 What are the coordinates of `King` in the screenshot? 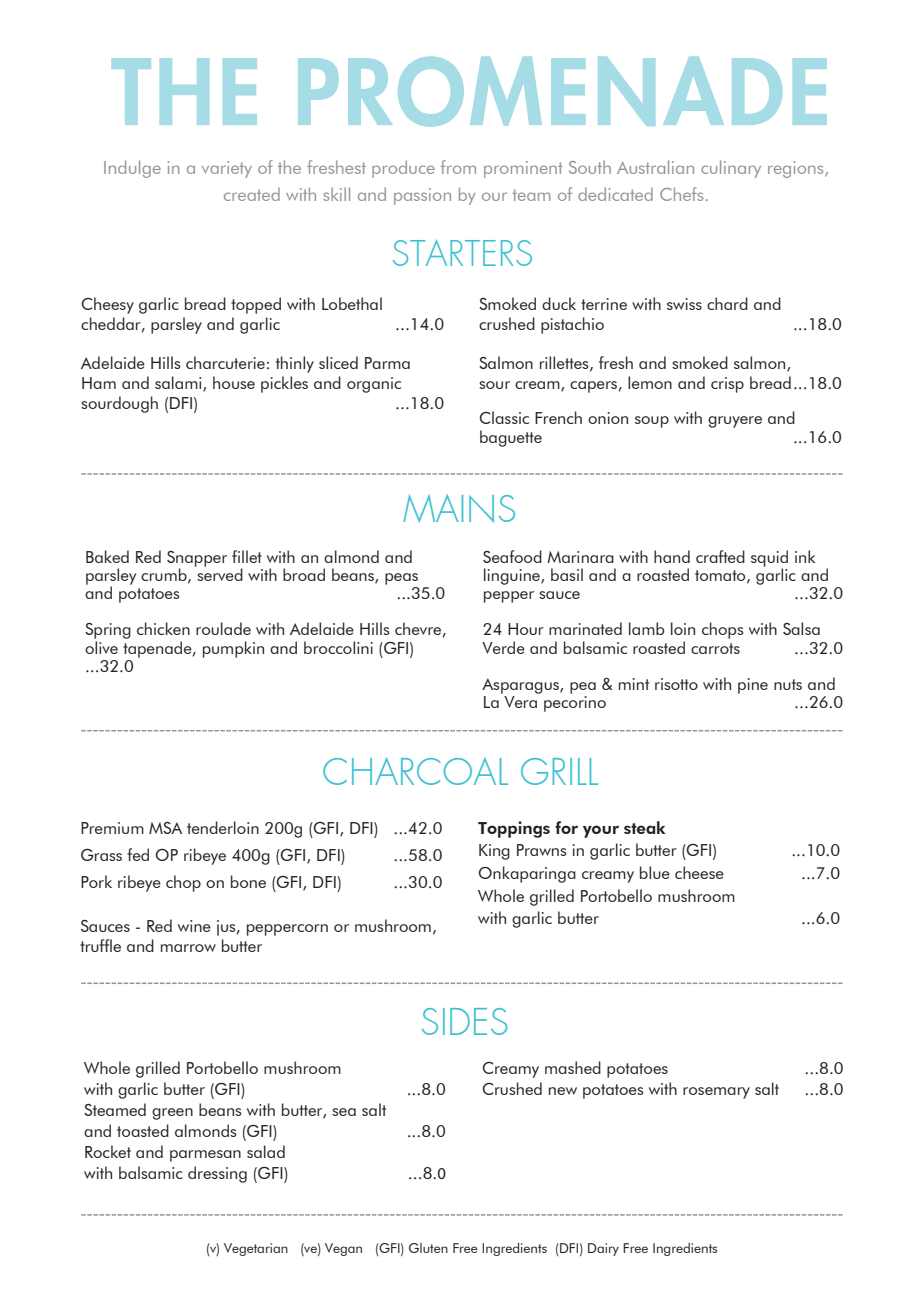 It's located at (494, 852).
